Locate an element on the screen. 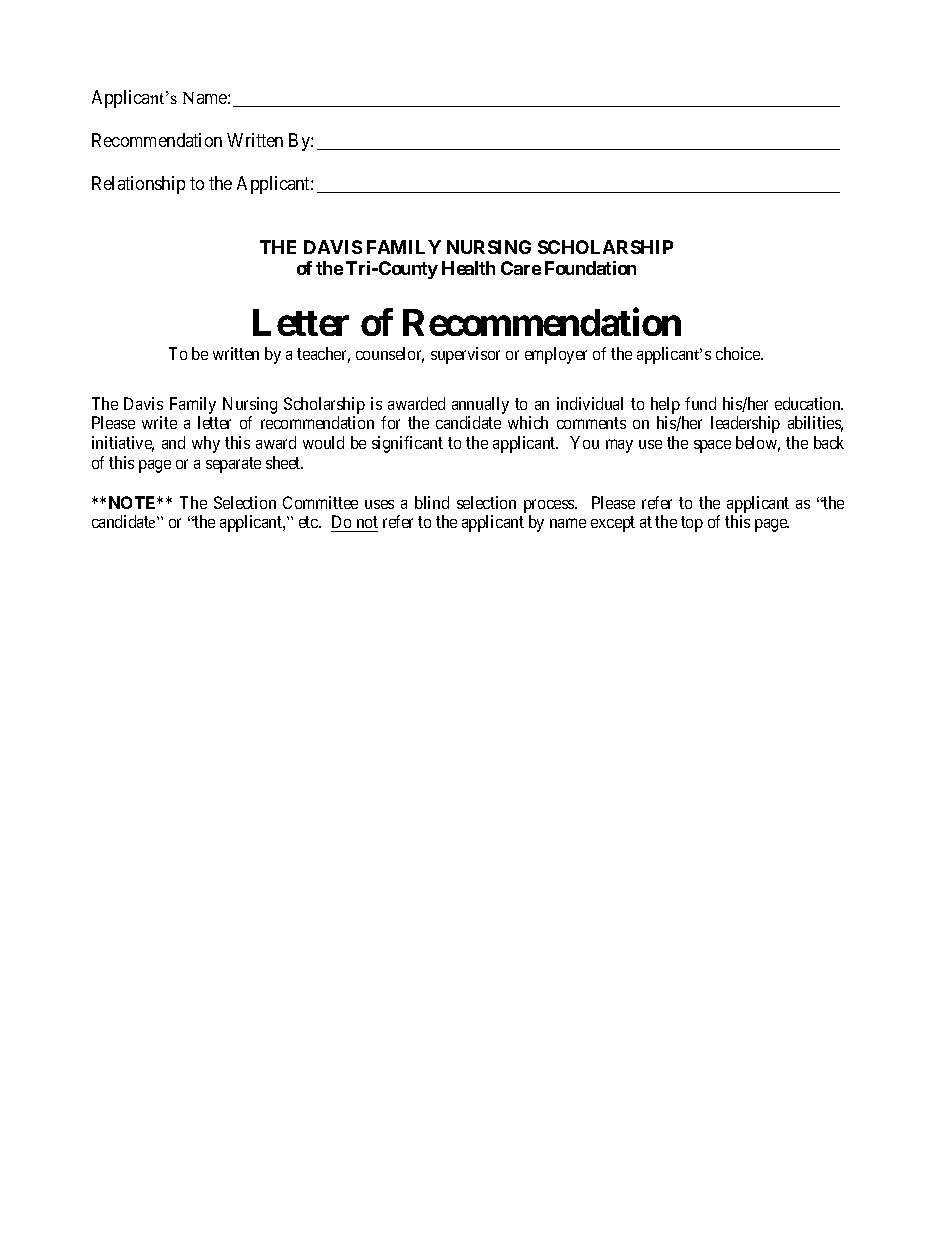  NOTE is located at coordinates (134, 502).
